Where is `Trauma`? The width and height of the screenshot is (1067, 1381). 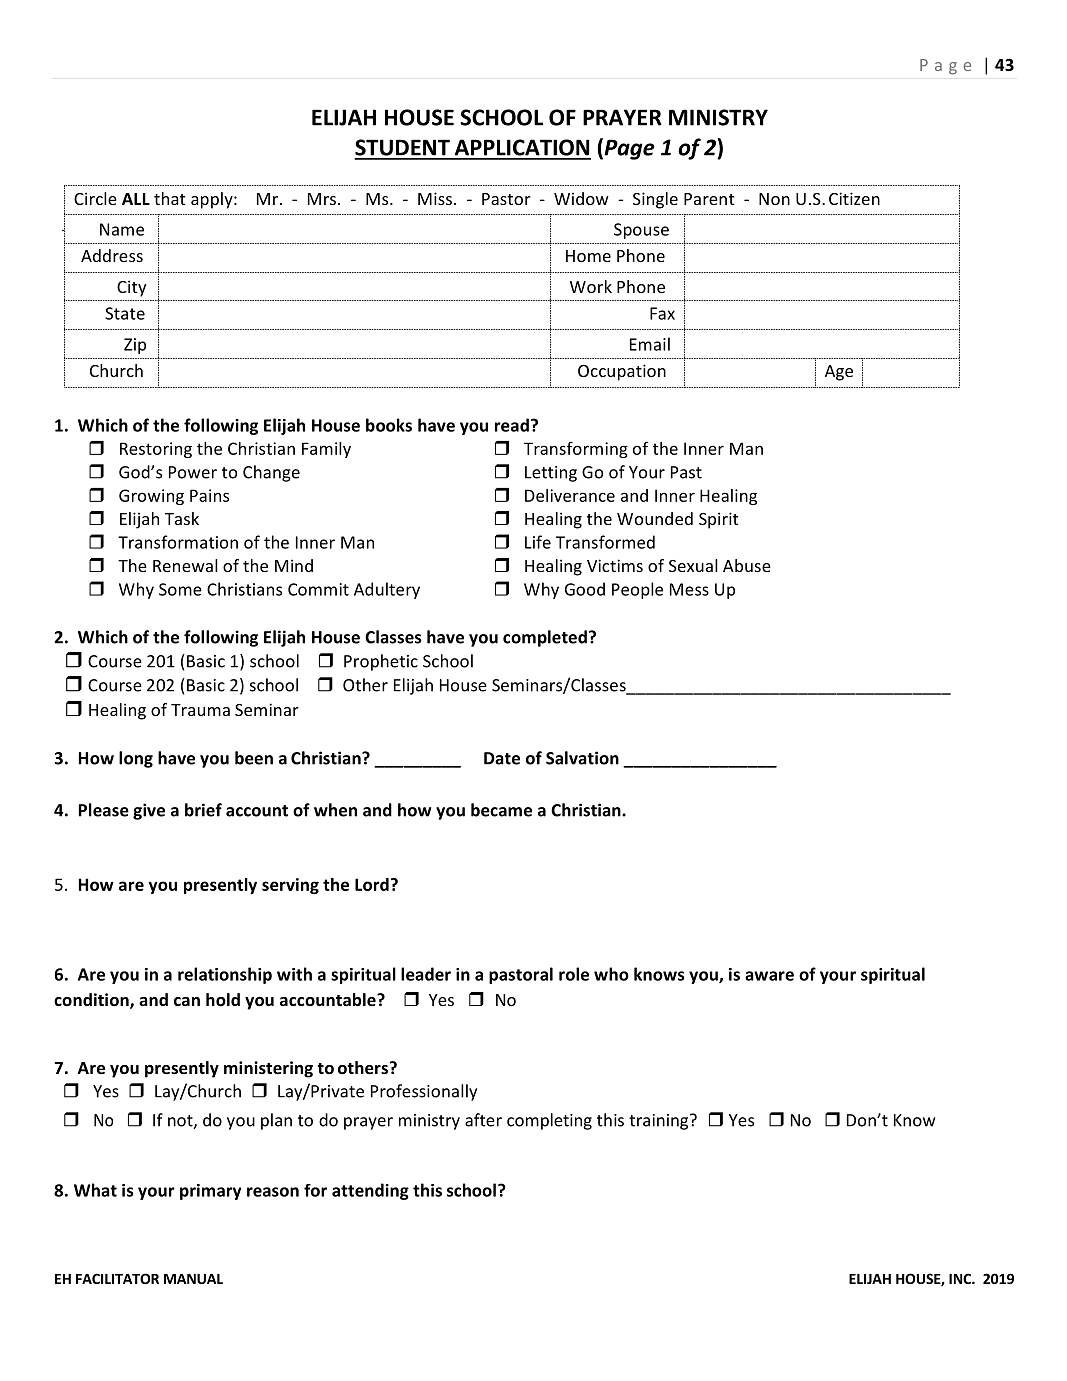 Trauma is located at coordinates (200, 710).
